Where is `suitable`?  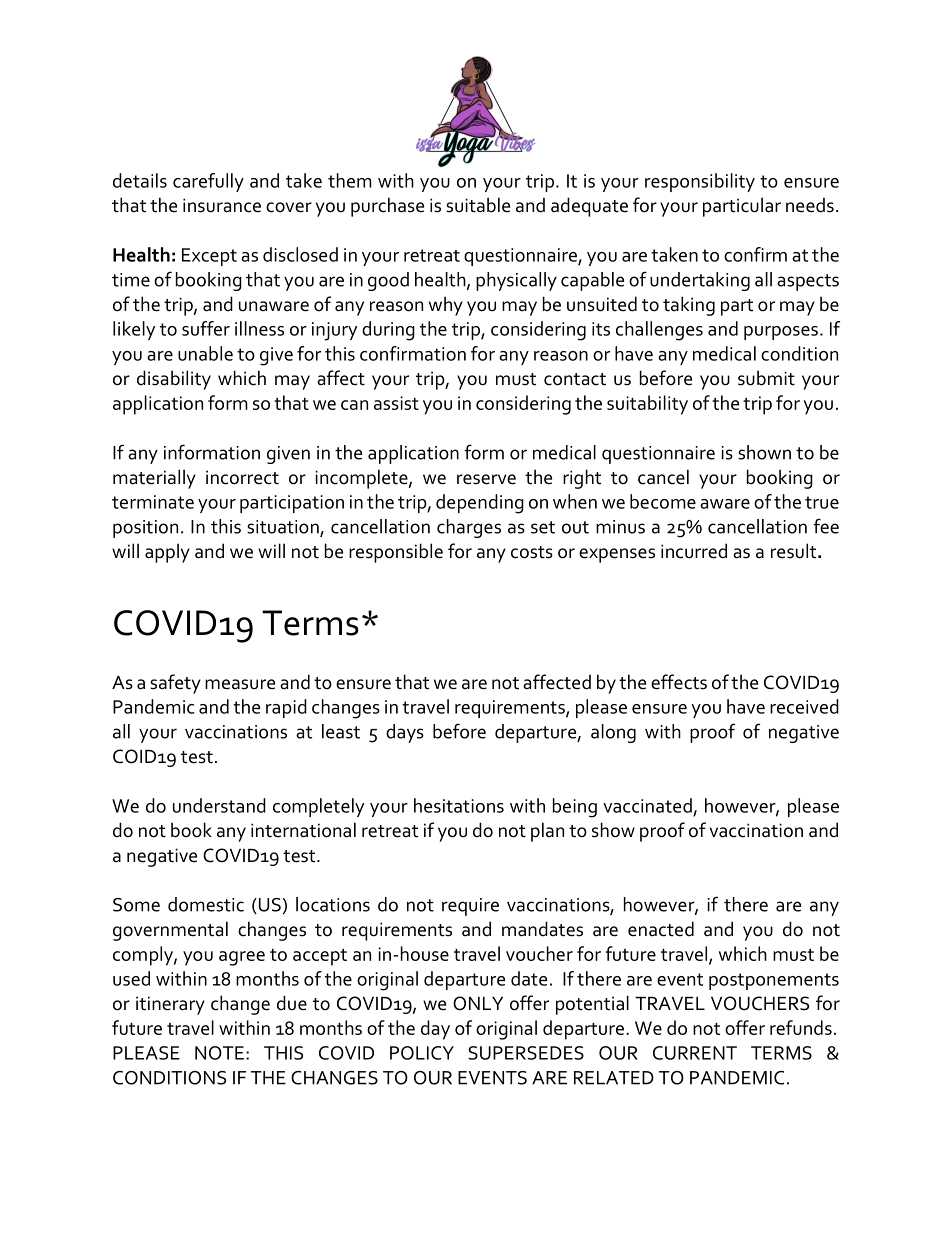 suitable is located at coordinates (478, 205).
